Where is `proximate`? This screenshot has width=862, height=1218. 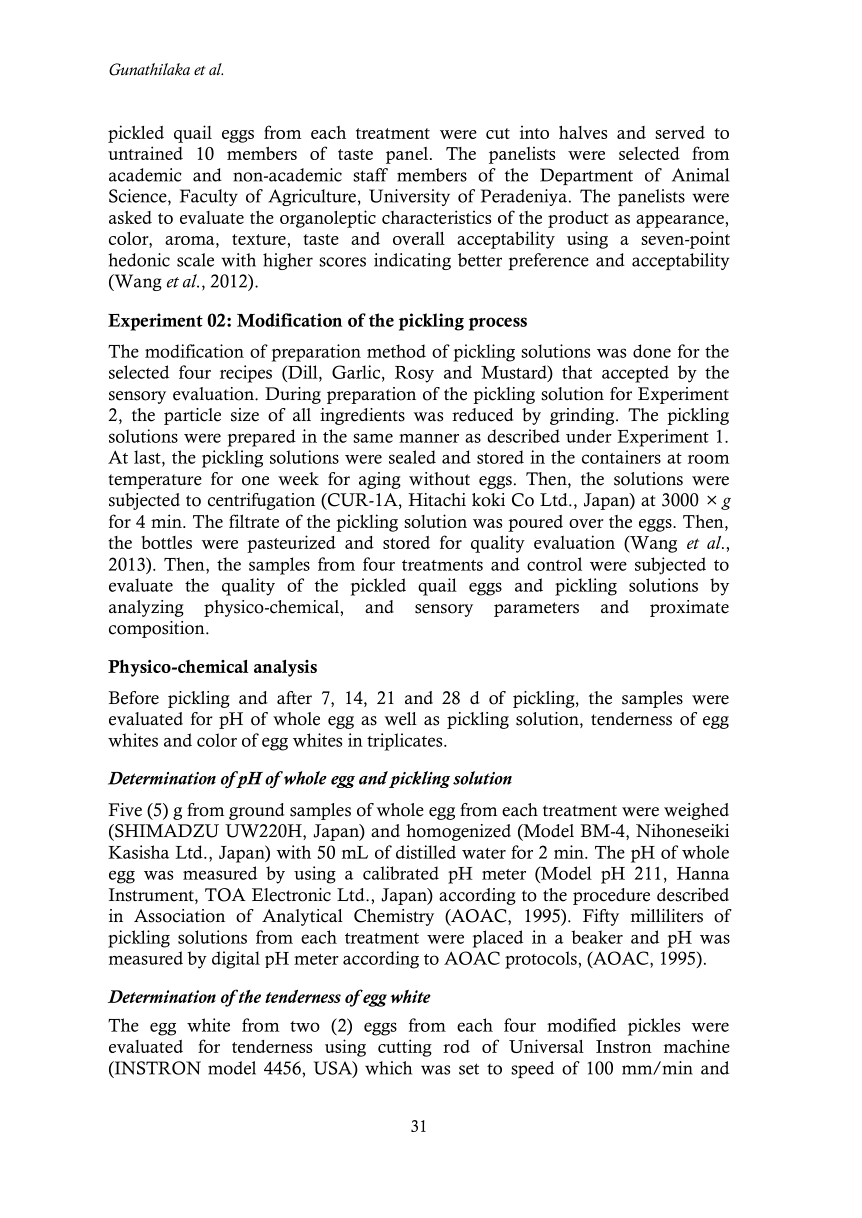
proximate is located at coordinates (689, 608).
